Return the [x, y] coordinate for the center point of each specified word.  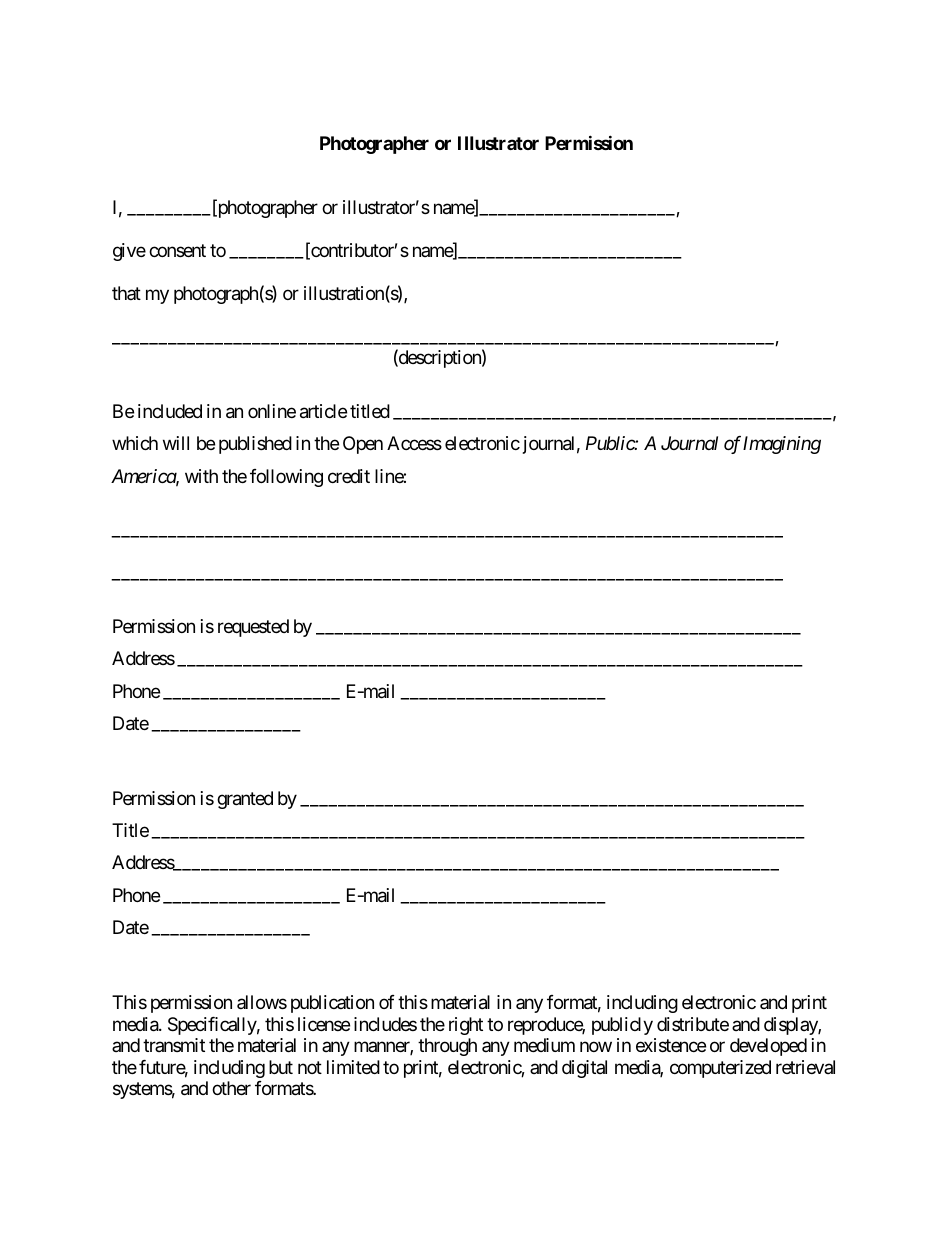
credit [349, 476]
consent [177, 250]
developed [768, 1047]
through [447, 1047]
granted [245, 800]
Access [414, 443]
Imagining [782, 445]
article [323, 411]
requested [253, 628]
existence [671, 1045]
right [466, 1026]
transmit [174, 1045]
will [176, 443]
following [286, 478]
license [324, 1024]
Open [363, 445]
